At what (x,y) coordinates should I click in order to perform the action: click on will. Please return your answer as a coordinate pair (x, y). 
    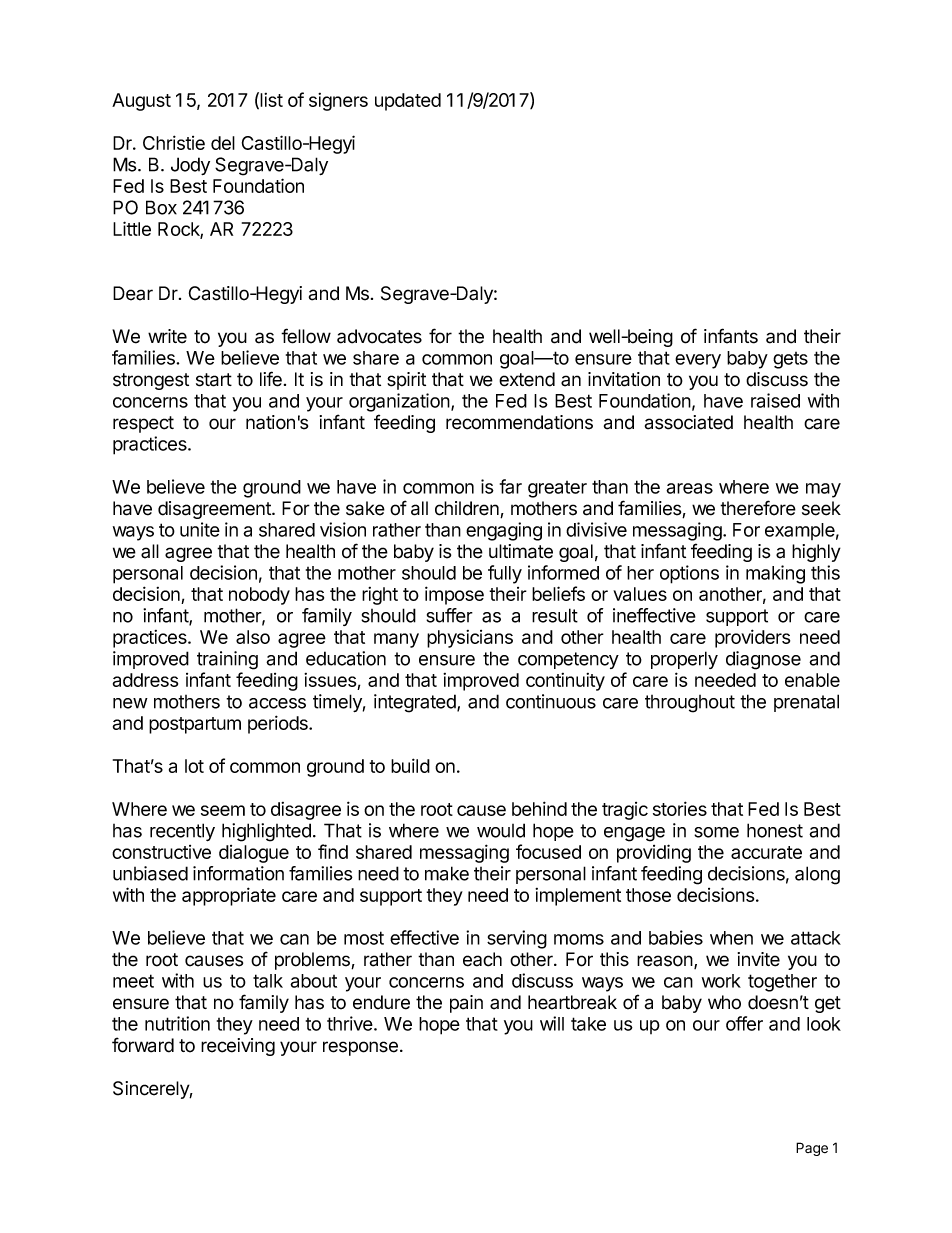
    Looking at the image, I should click on (552, 1023).
